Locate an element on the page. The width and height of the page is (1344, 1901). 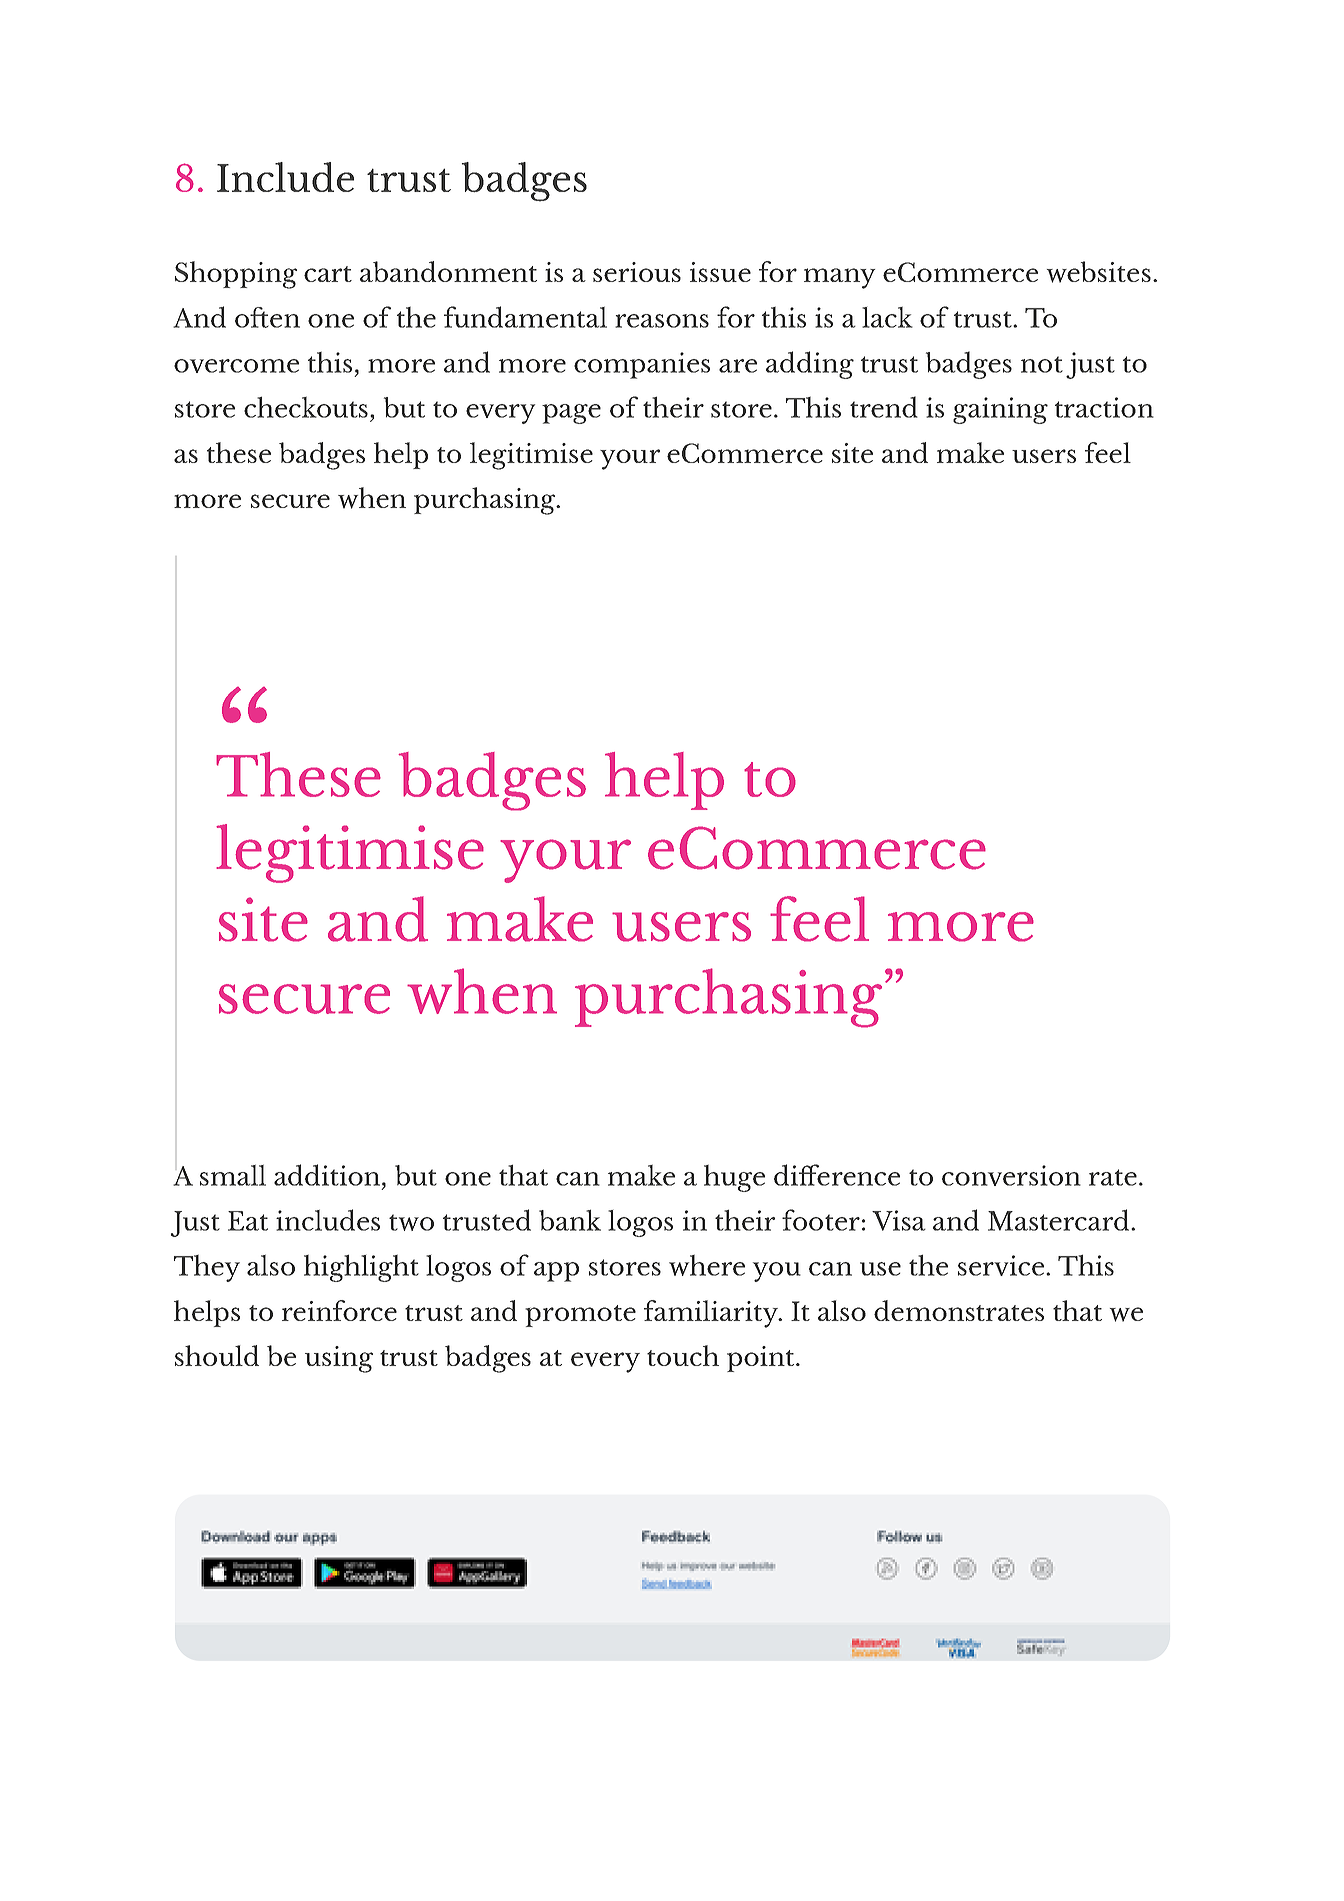
service is located at coordinates (1001, 1265).
